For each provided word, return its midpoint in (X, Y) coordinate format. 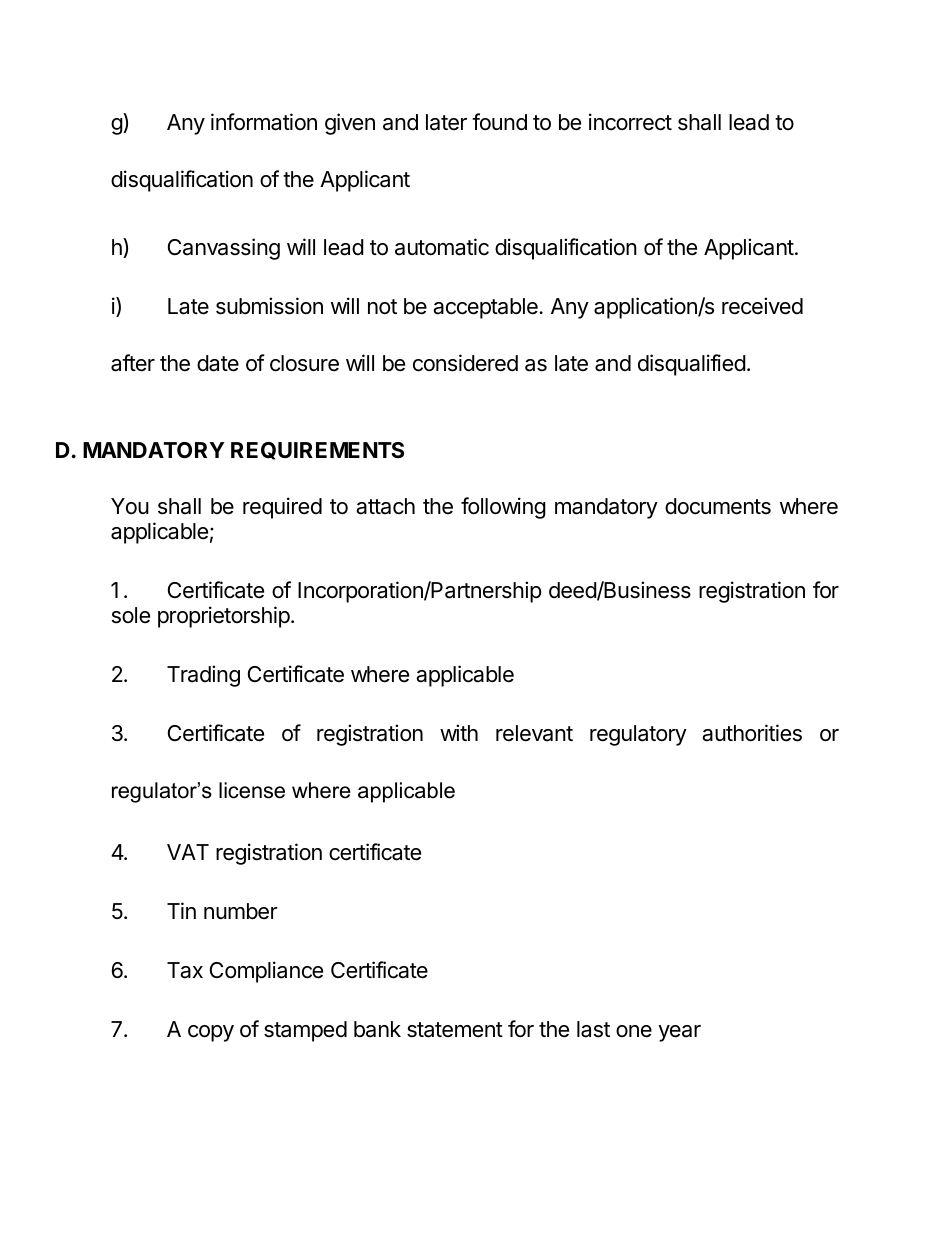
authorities (752, 733)
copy (211, 1033)
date (218, 363)
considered (465, 363)
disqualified (692, 365)
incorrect (630, 122)
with (459, 732)
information (264, 122)
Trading (203, 676)
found (499, 122)
